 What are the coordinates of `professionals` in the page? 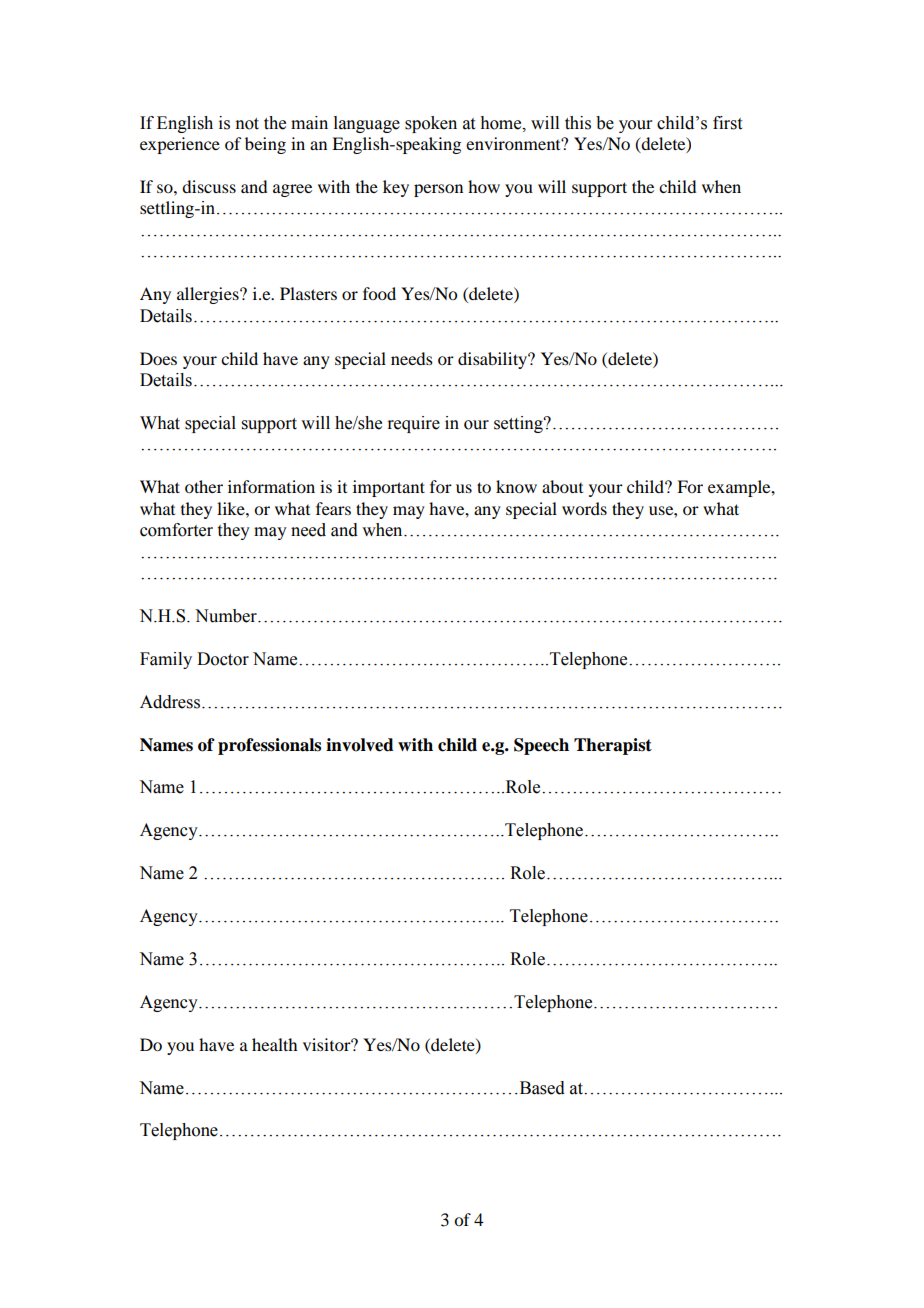 It's located at (269, 746).
